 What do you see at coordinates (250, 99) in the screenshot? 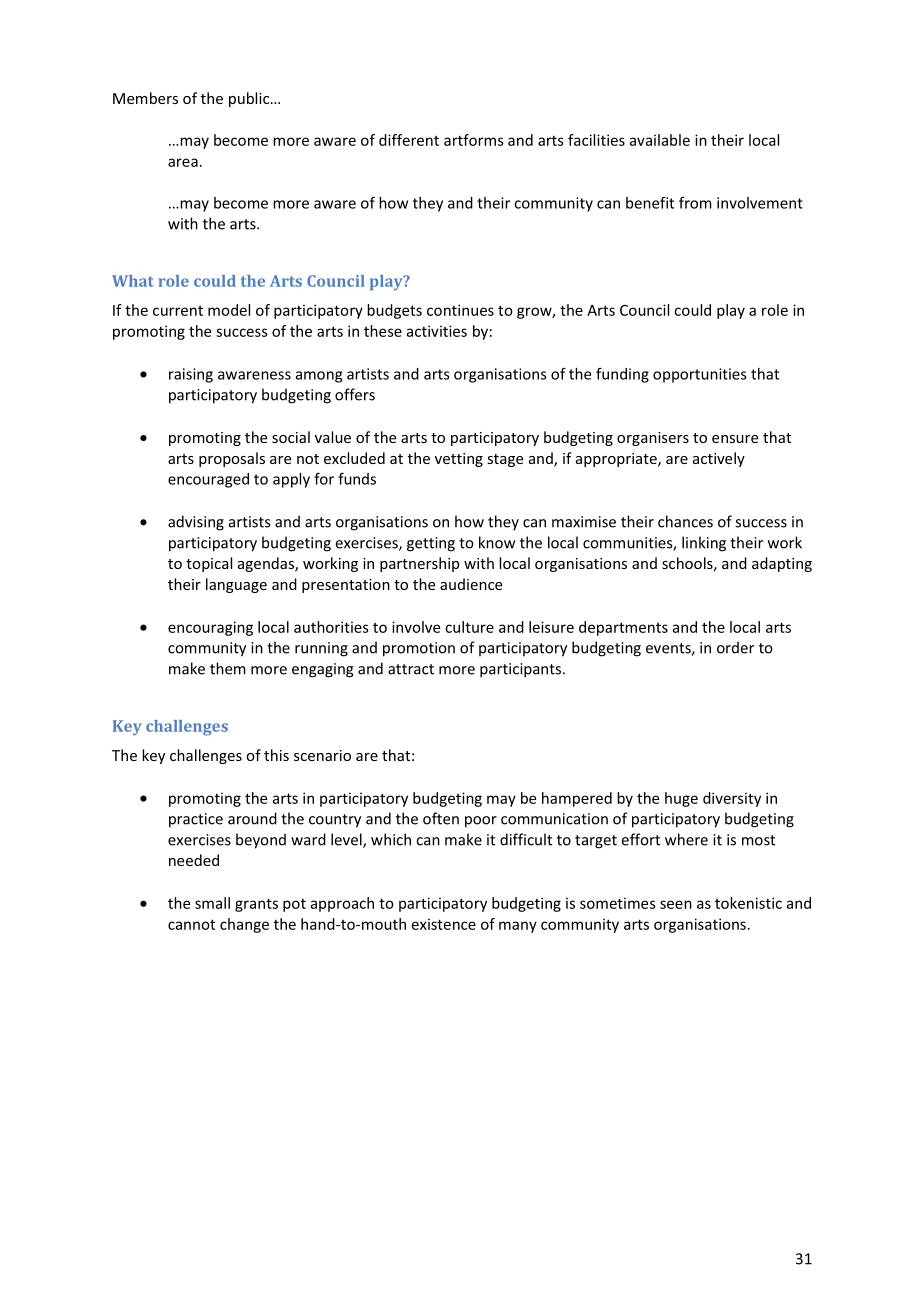
I see `public` at bounding box center [250, 99].
